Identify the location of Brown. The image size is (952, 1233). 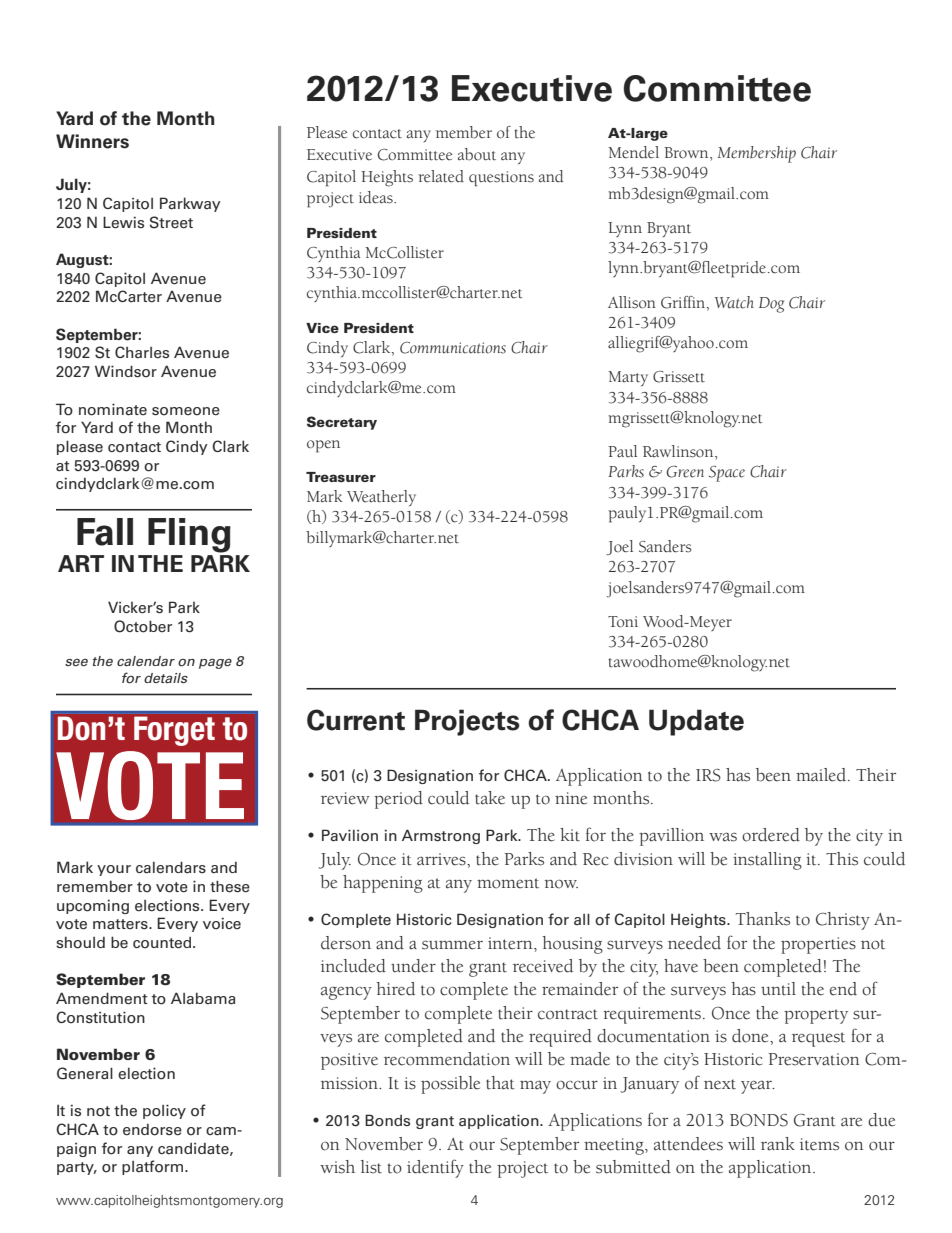
(687, 153).
